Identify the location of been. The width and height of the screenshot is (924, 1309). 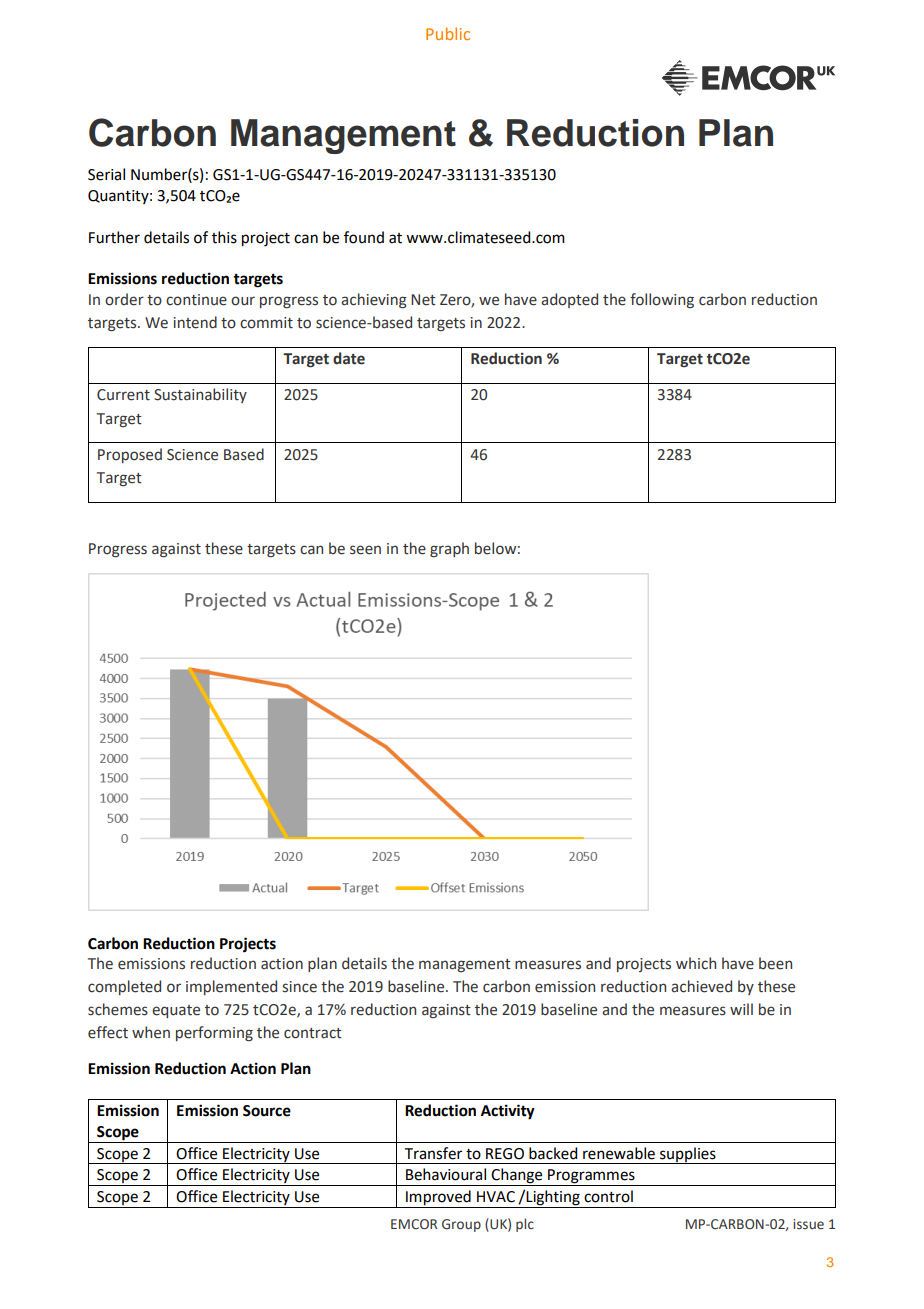
(775, 963).
